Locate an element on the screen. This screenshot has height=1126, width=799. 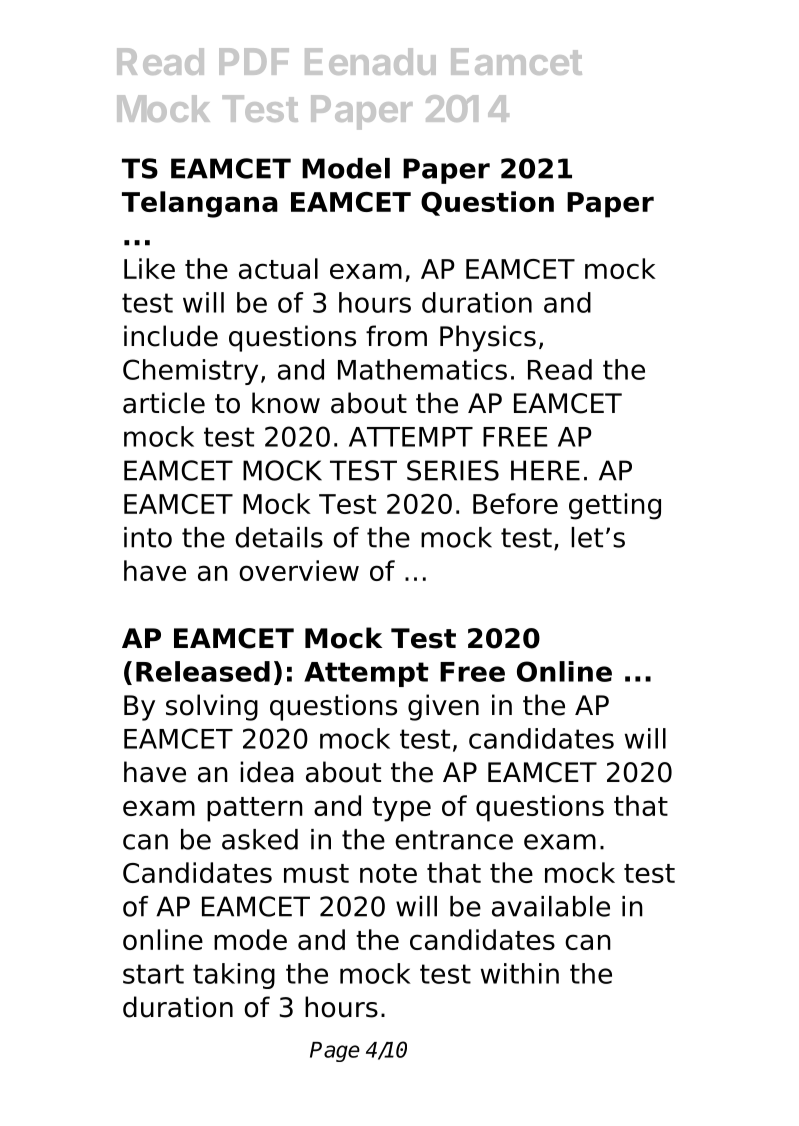
from is located at coordinates (396, 336).
